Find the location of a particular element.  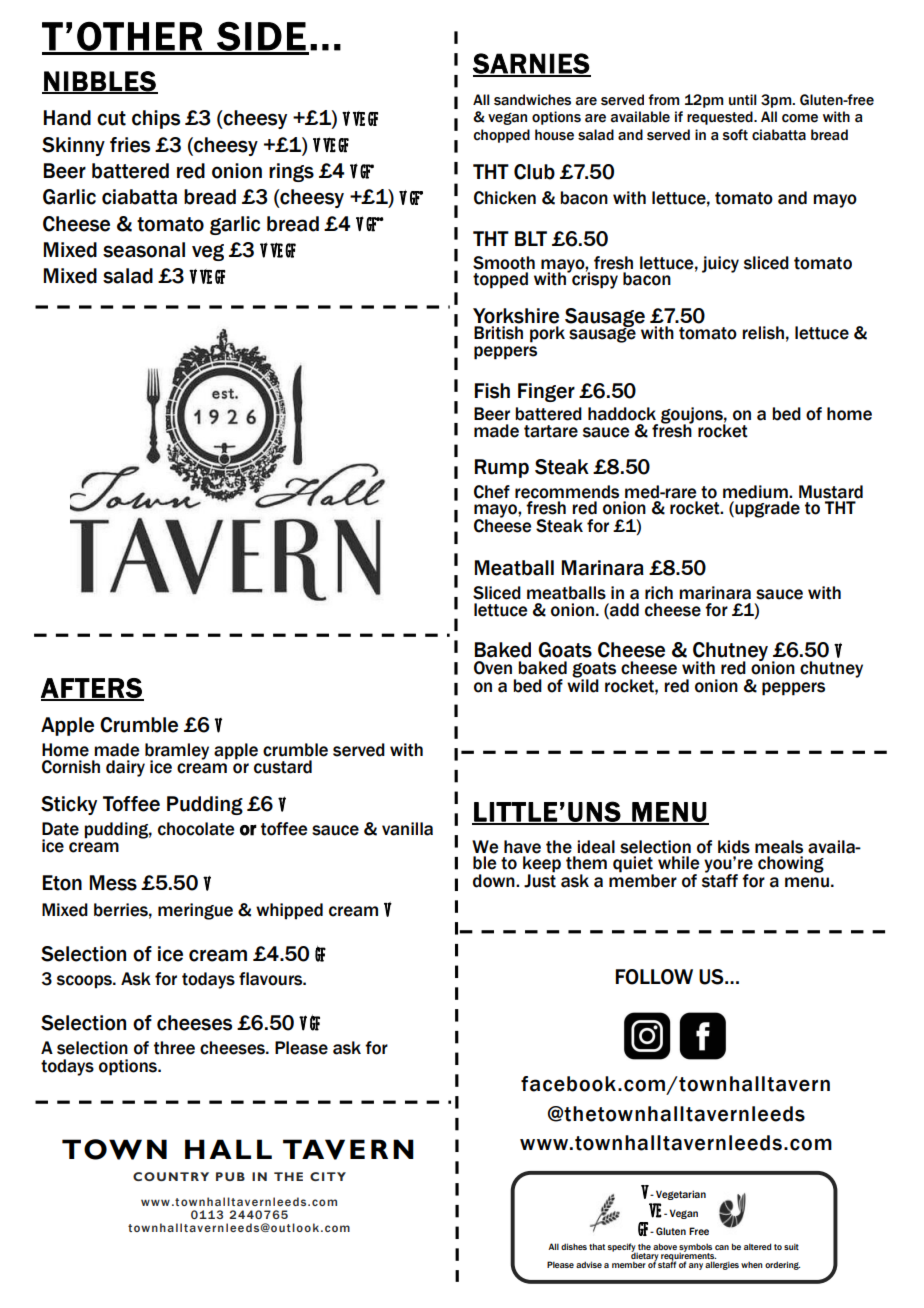

can is located at coordinates (722, 1247).
